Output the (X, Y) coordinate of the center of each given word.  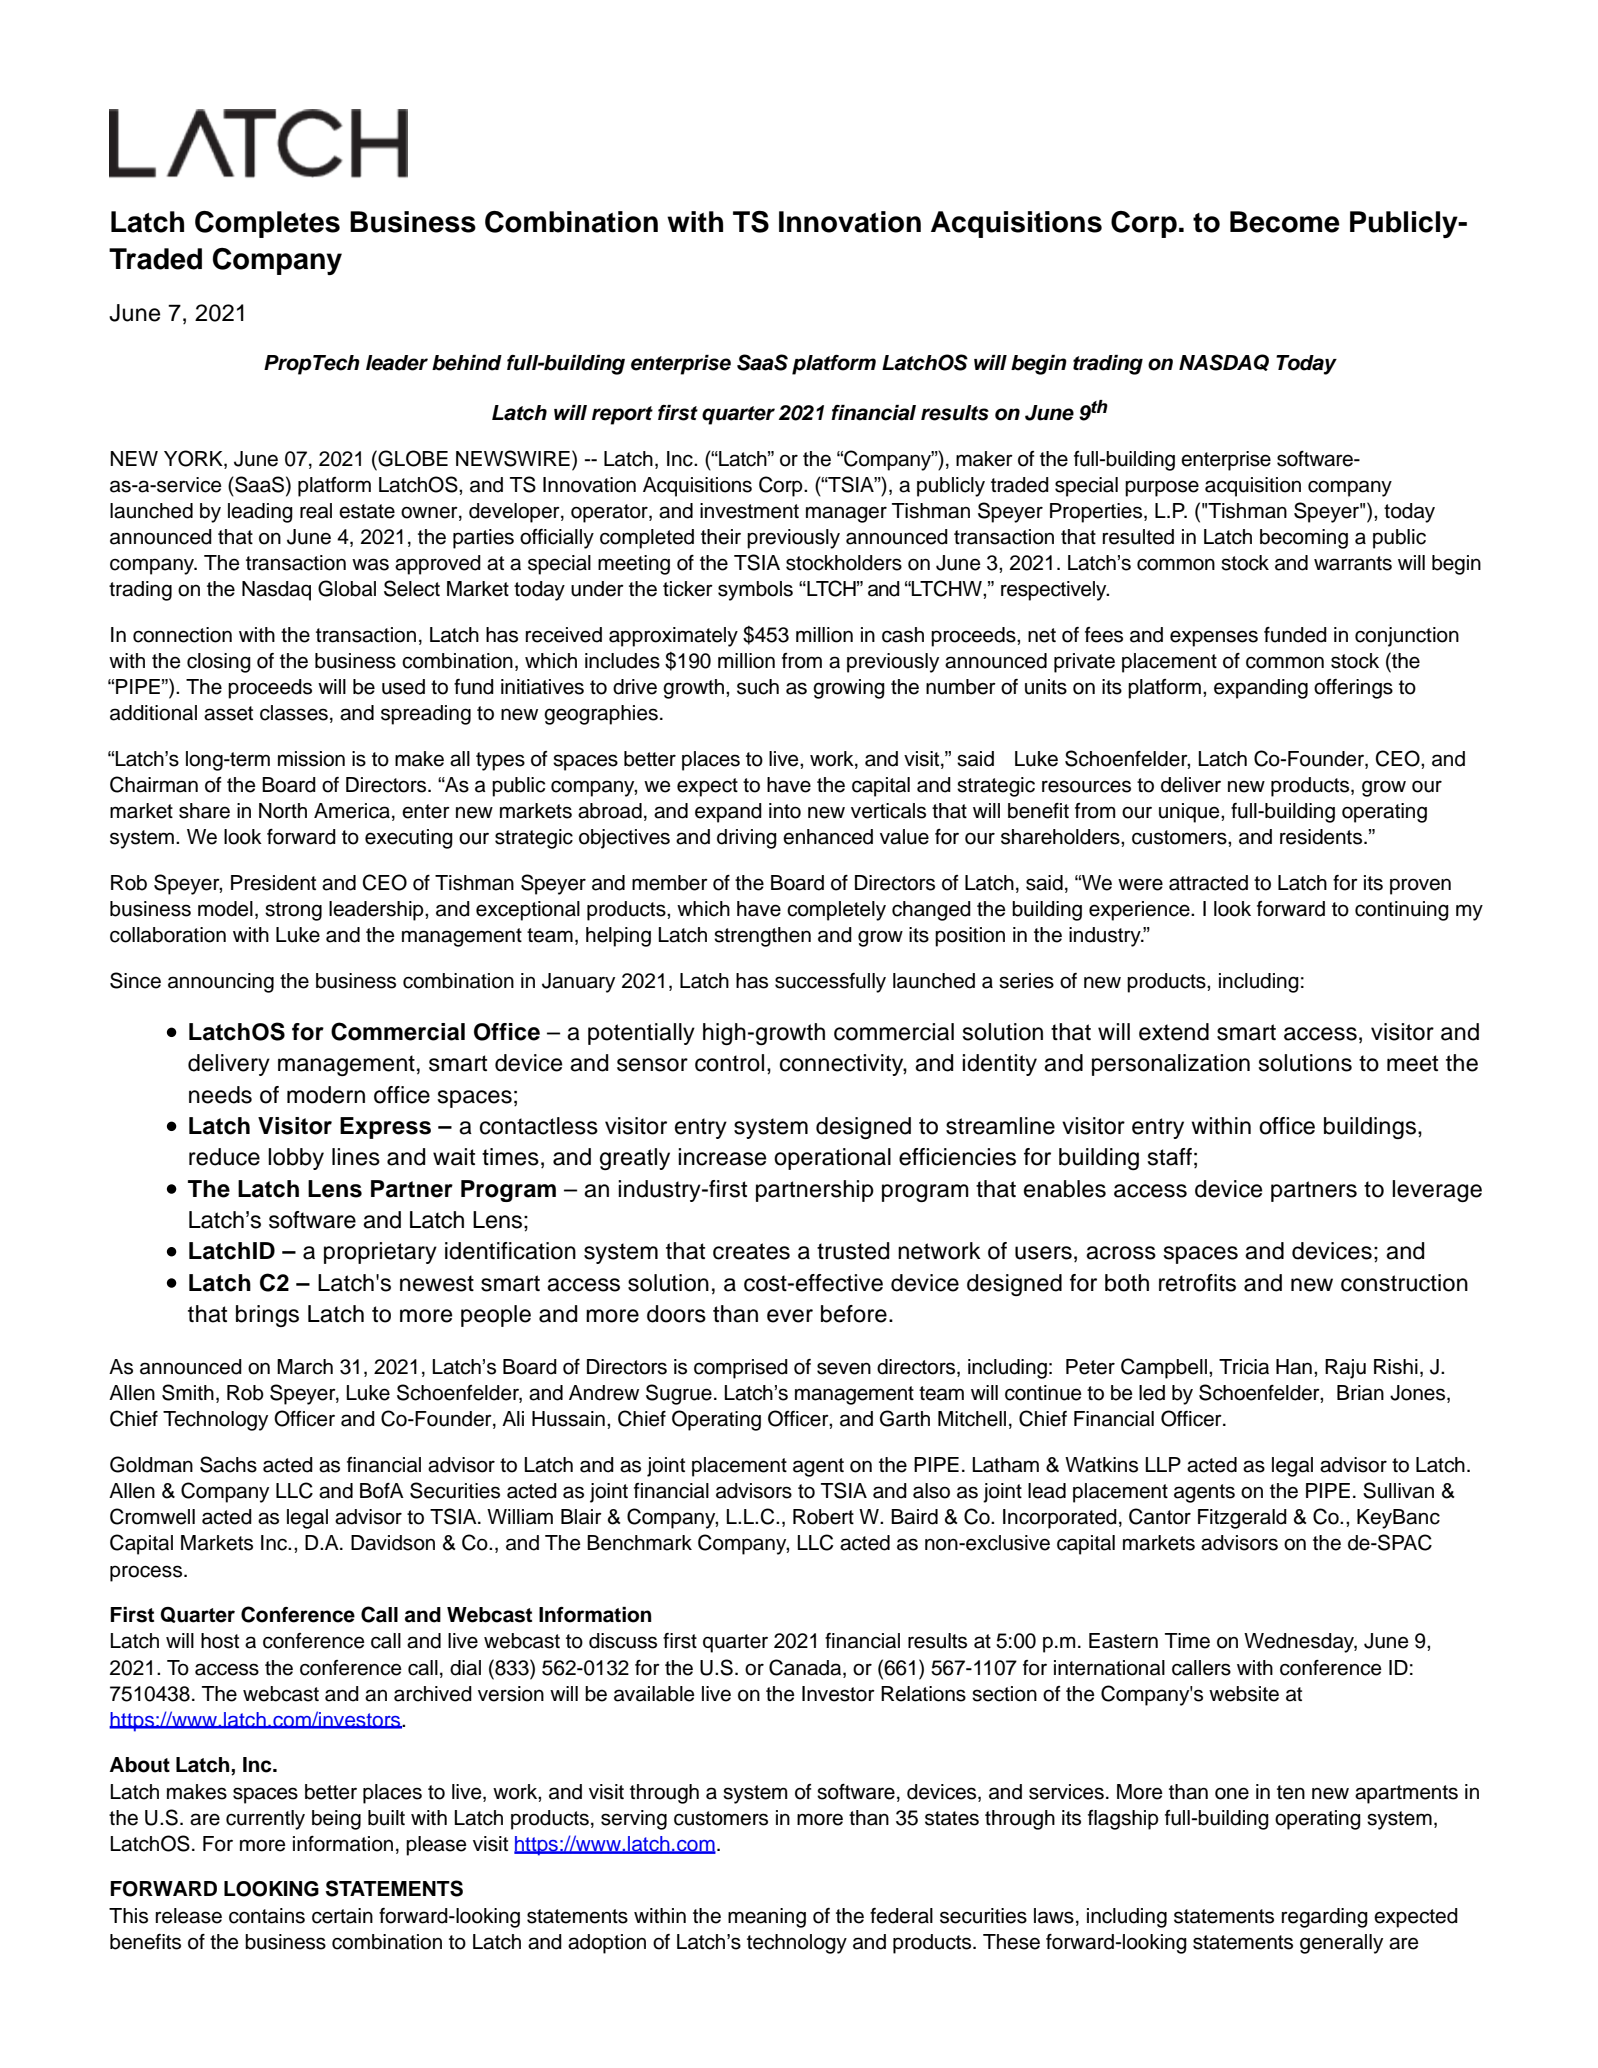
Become (1285, 222)
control (729, 1063)
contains (267, 1916)
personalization (1171, 1065)
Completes (267, 224)
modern (326, 1095)
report (622, 415)
